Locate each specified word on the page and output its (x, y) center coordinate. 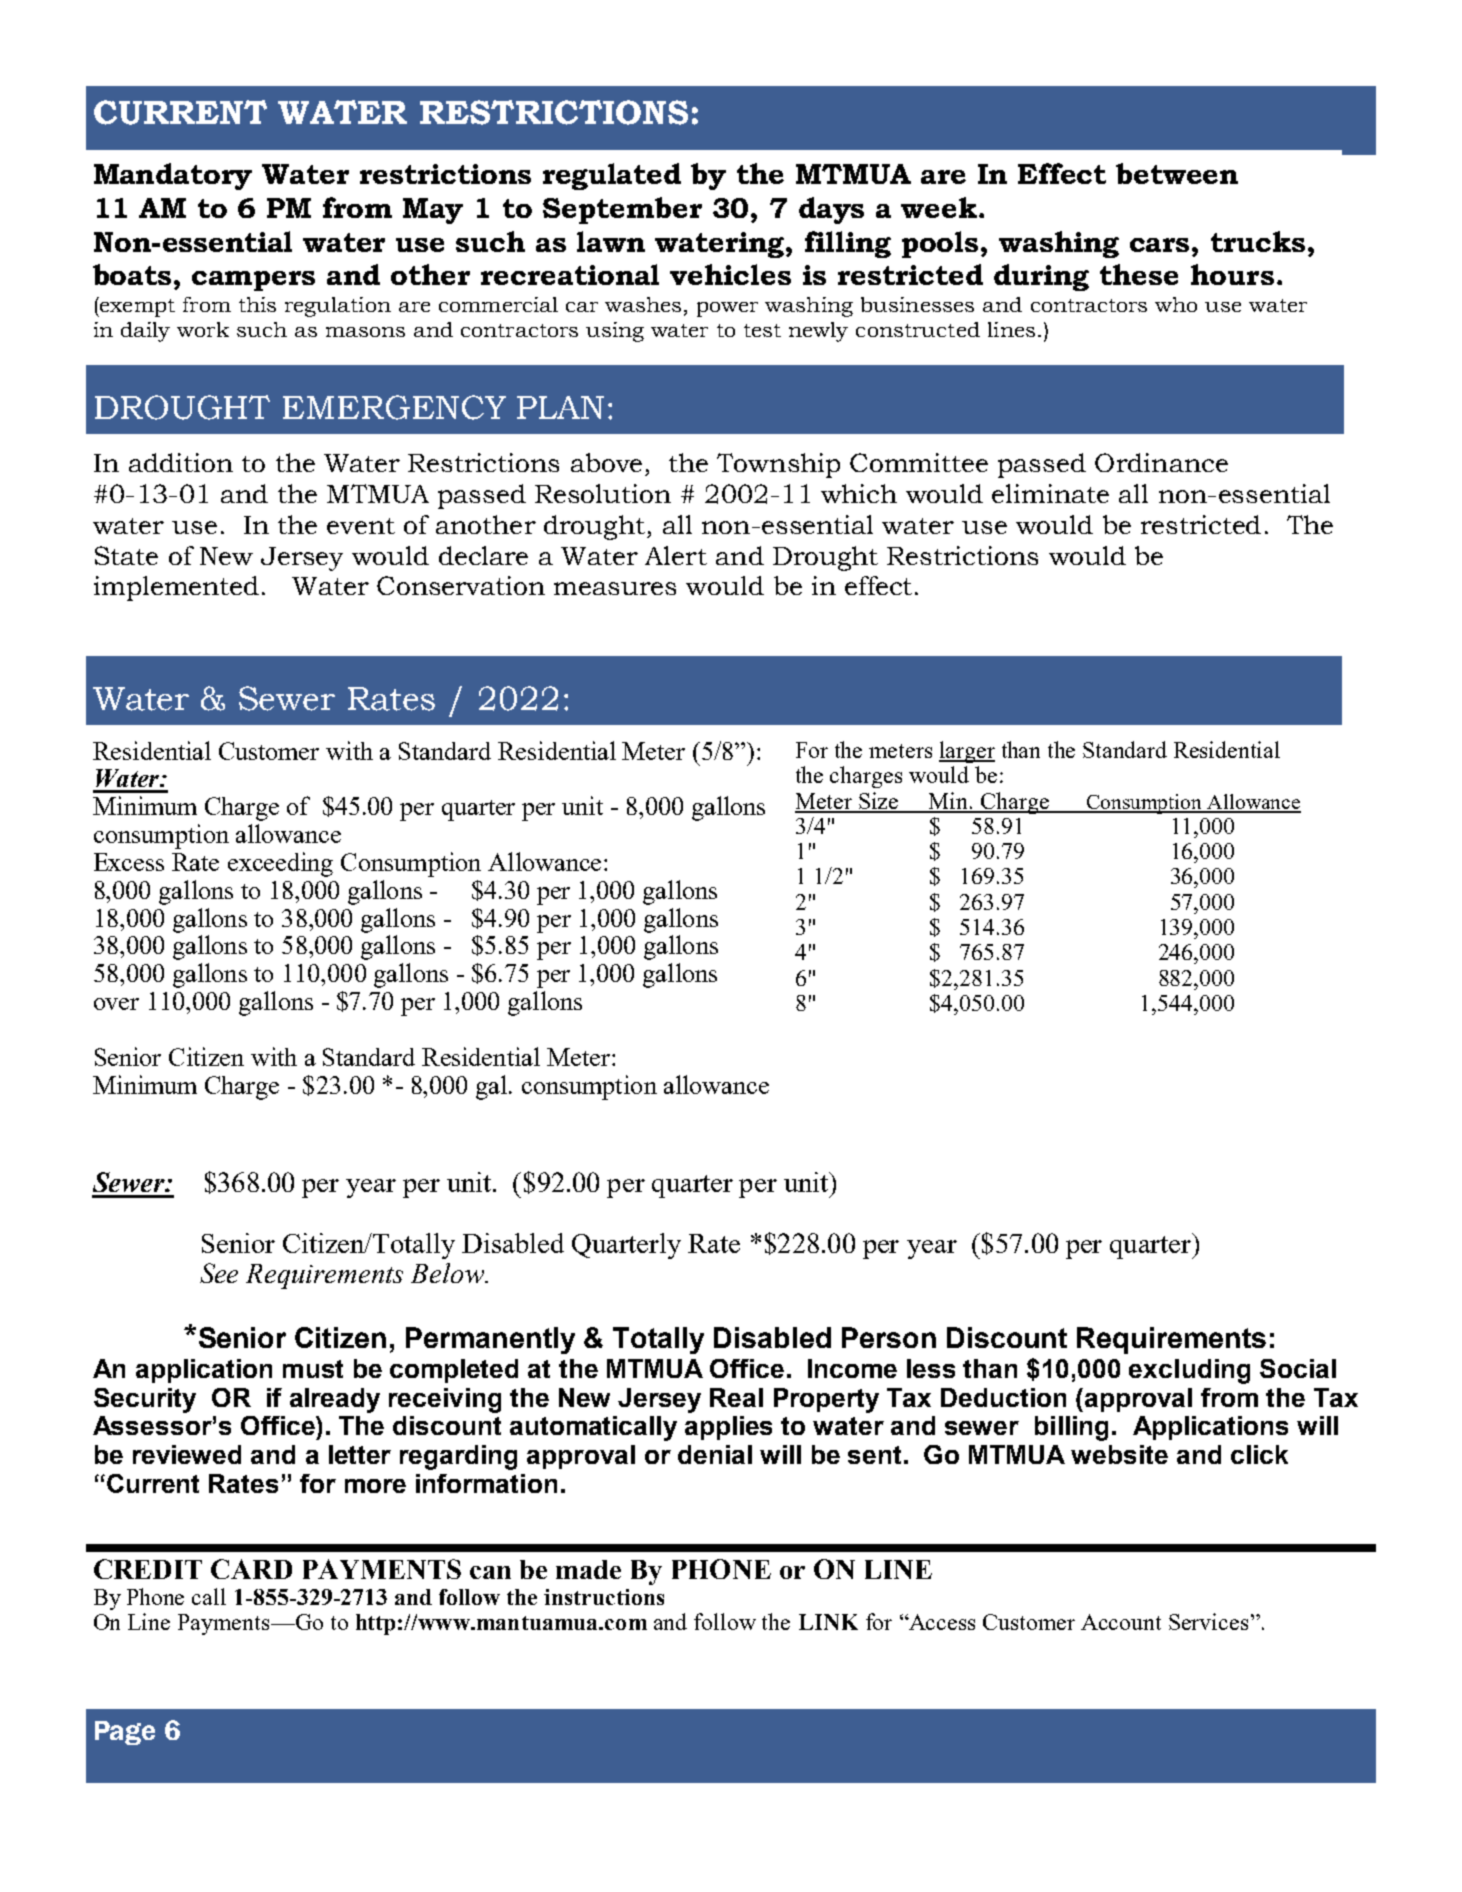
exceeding (280, 864)
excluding (1189, 1371)
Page (125, 1733)
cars (1161, 245)
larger (967, 752)
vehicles (730, 274)
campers (253, 281)
